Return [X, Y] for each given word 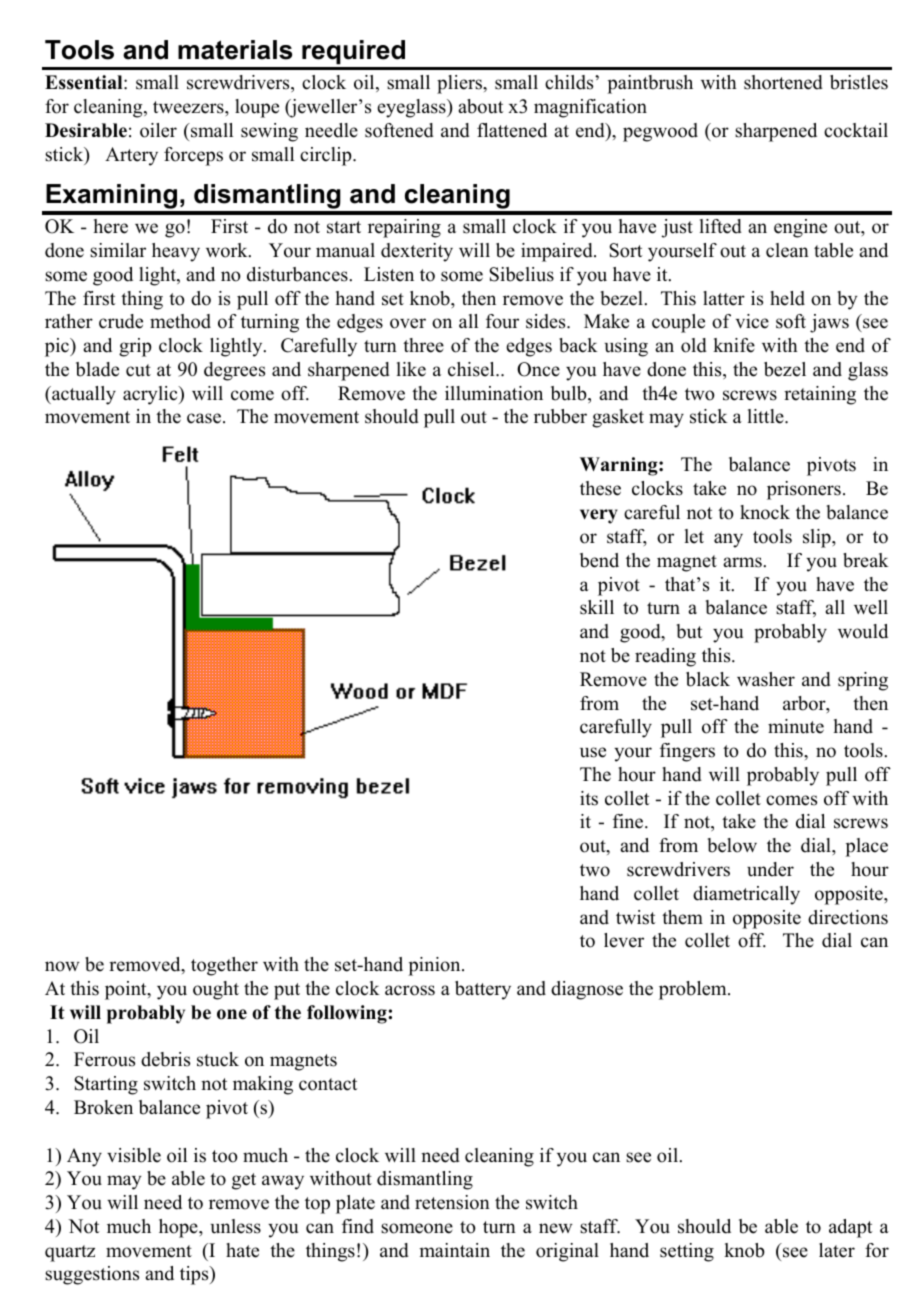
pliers [460, 84]
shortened [783, 82]
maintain [454, 1250]
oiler [158, 130]
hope [179, 1228]
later [837, 1250]
